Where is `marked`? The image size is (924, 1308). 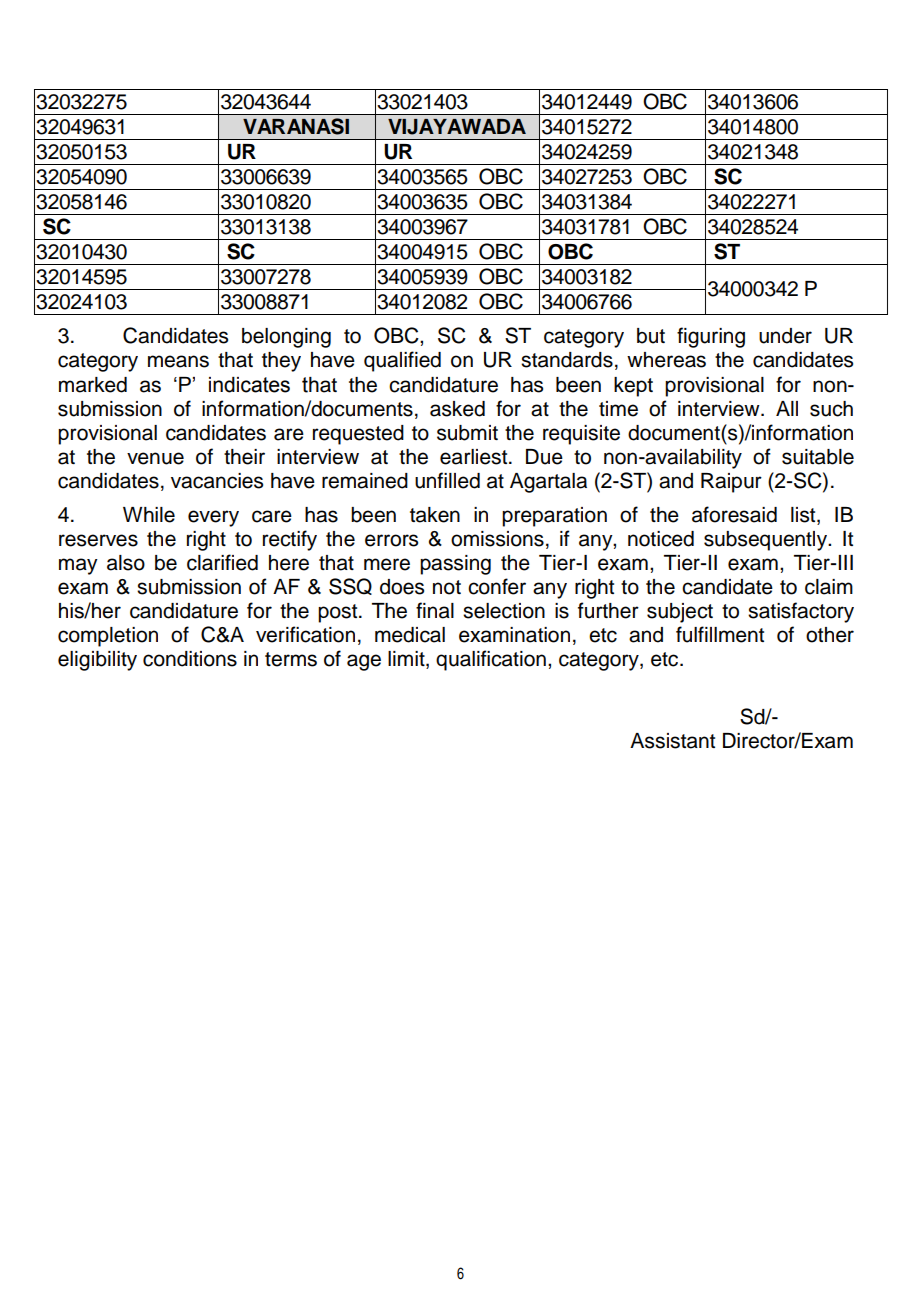
marked is located at coordinates (93, 385).
